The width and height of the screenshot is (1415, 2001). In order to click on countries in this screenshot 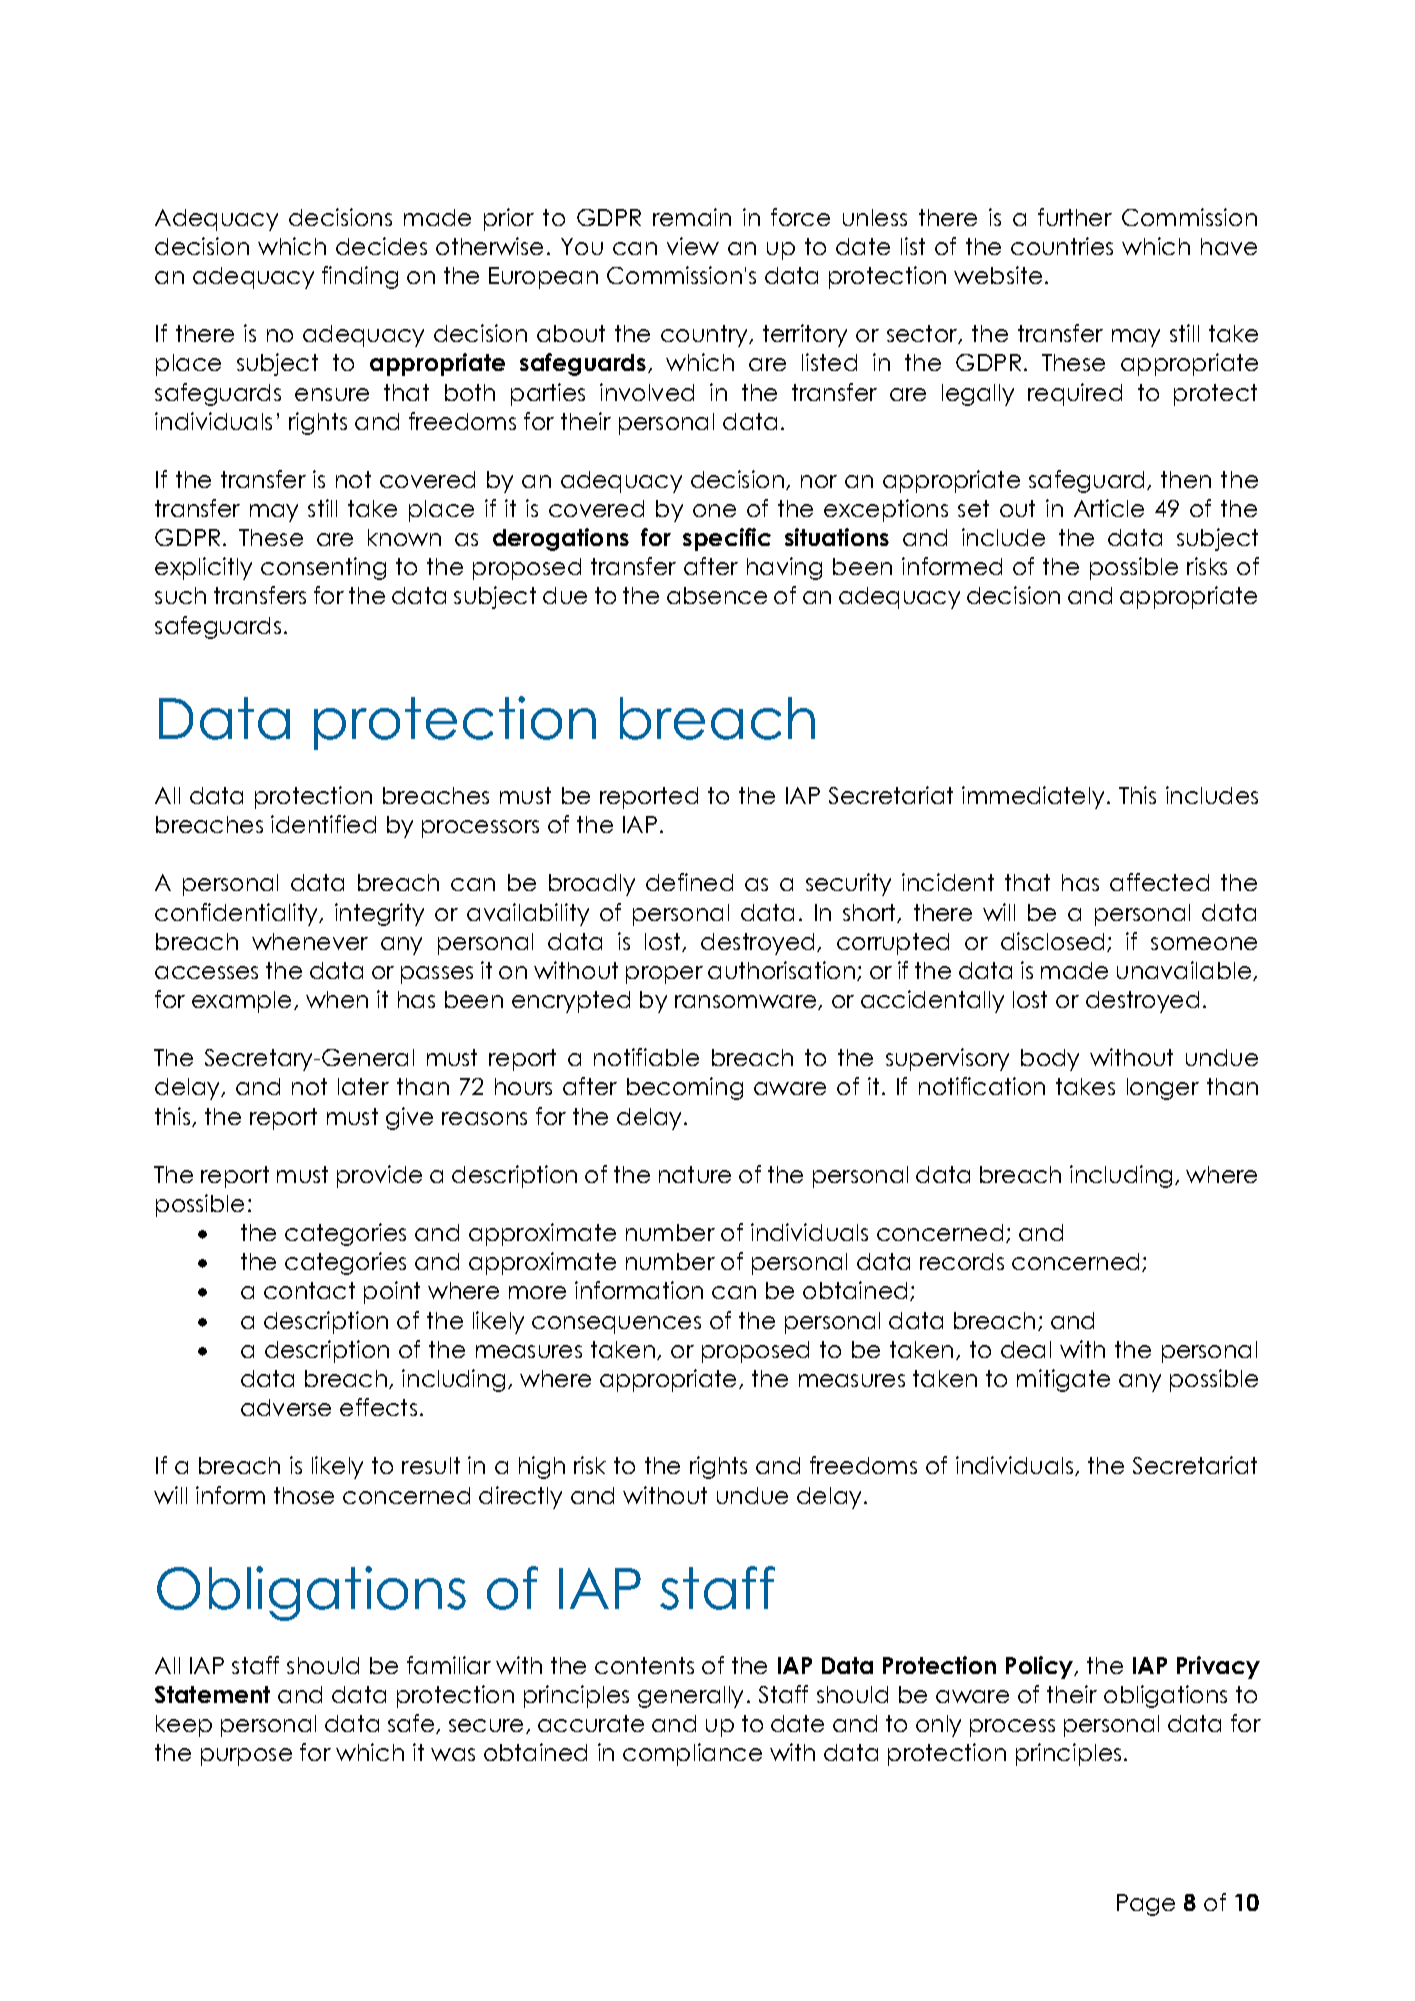, I will do `click(1062, 246)`.
